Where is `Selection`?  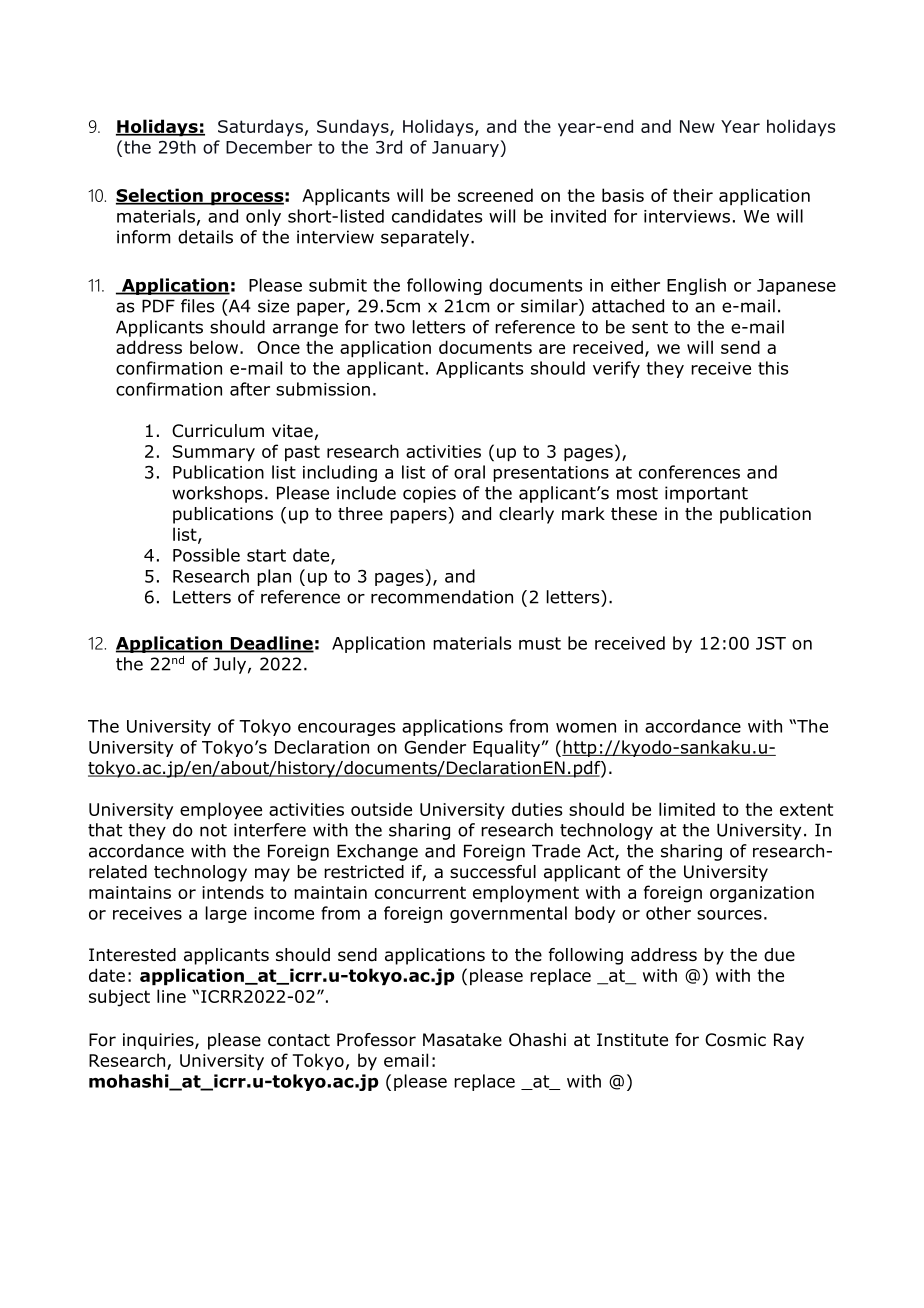 Selection is located at coordinates (160, 196).
